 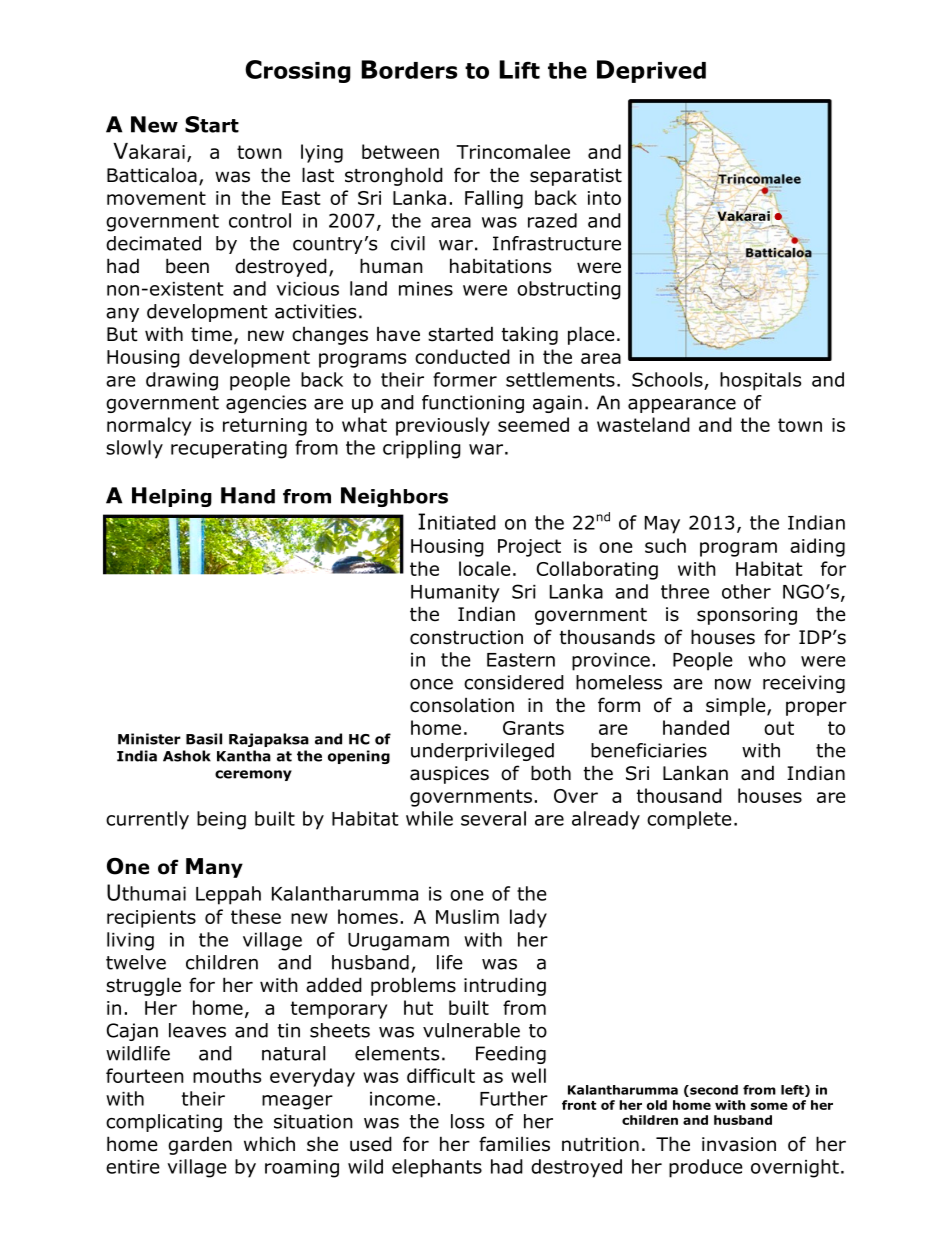 I want to click on several, so click(x=493, y=818).
